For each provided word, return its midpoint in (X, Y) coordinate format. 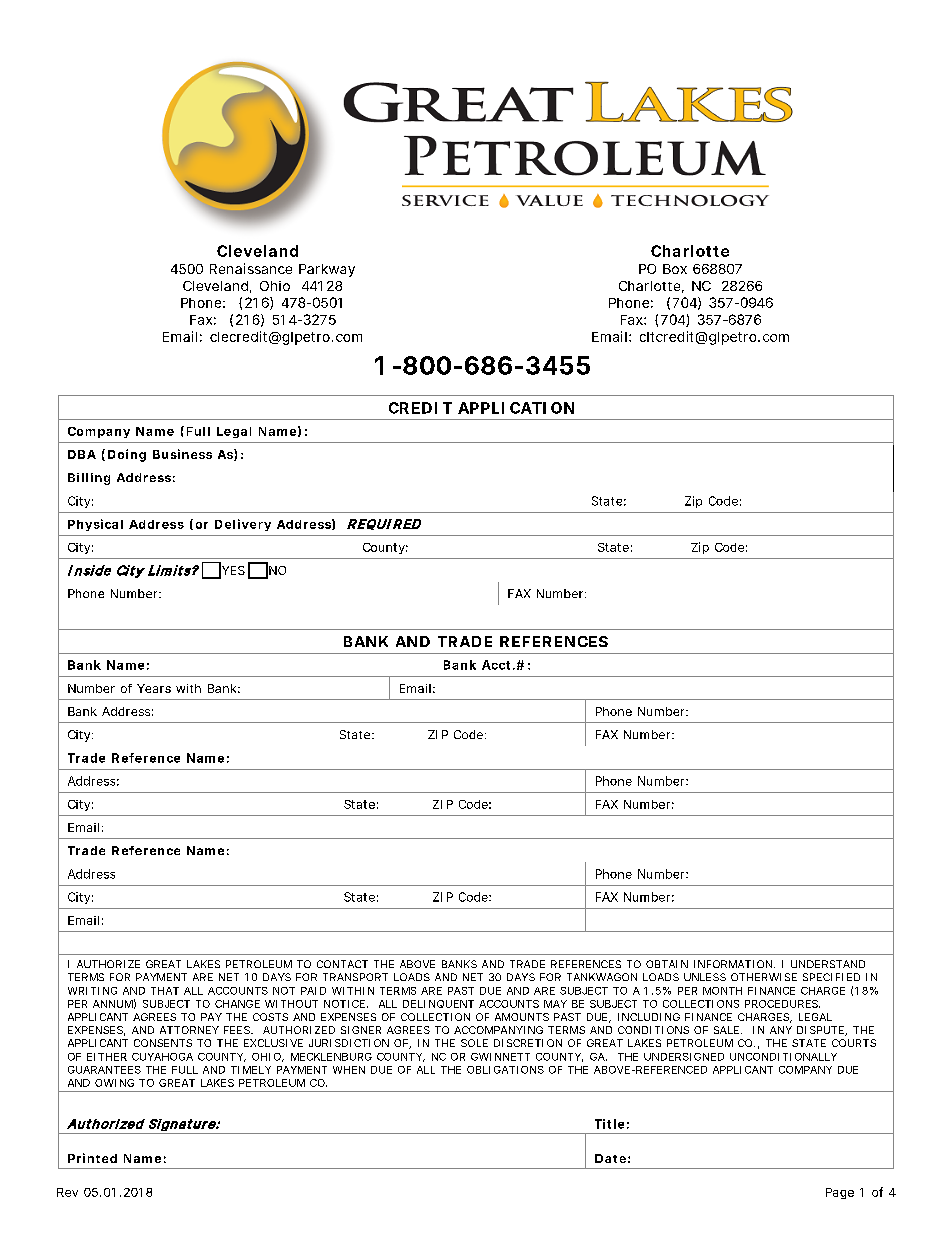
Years (154, 688)
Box (675, 269)
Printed (92, 1158)
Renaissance (251, 268)
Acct (496, 665)
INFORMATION (733, 964)
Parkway (327, 270)
